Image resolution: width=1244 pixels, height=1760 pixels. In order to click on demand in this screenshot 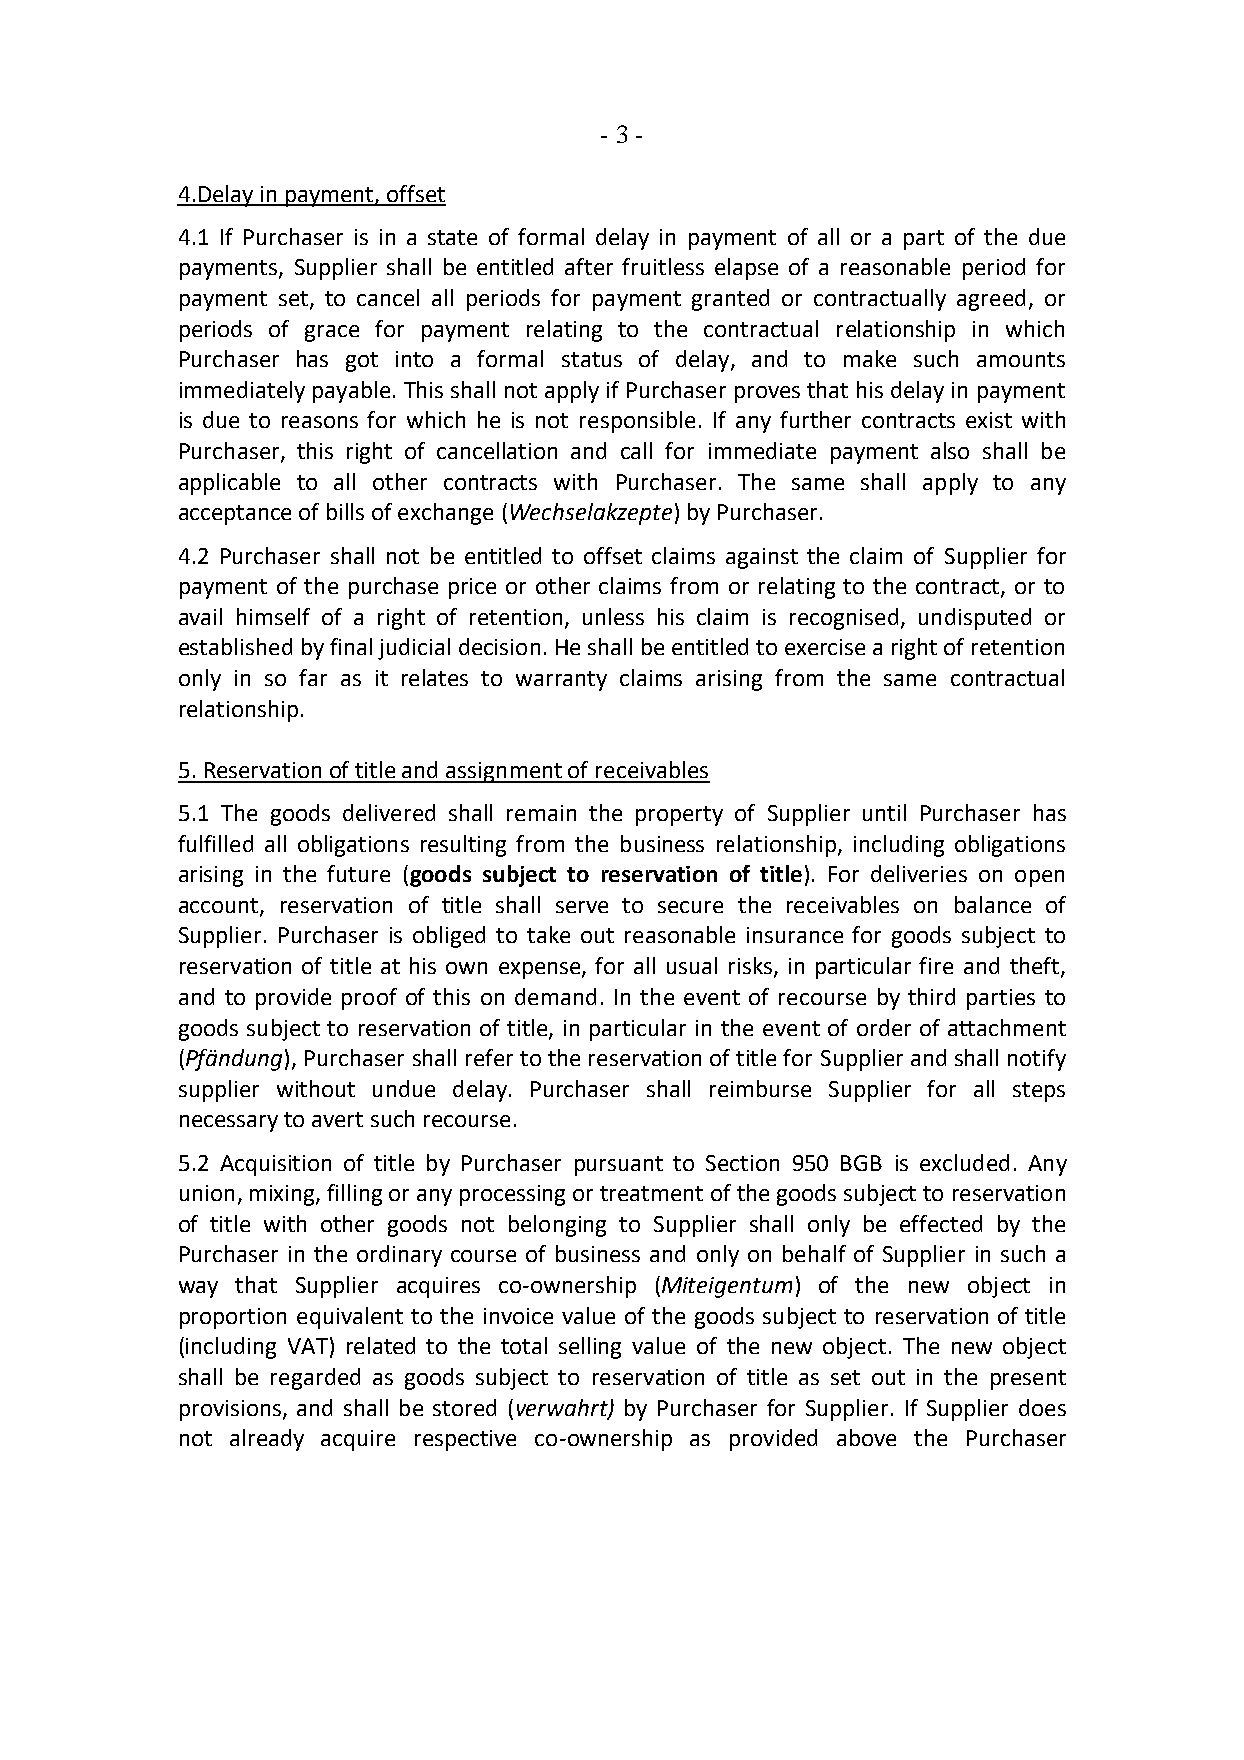, I will do `click(555, 996)`.
